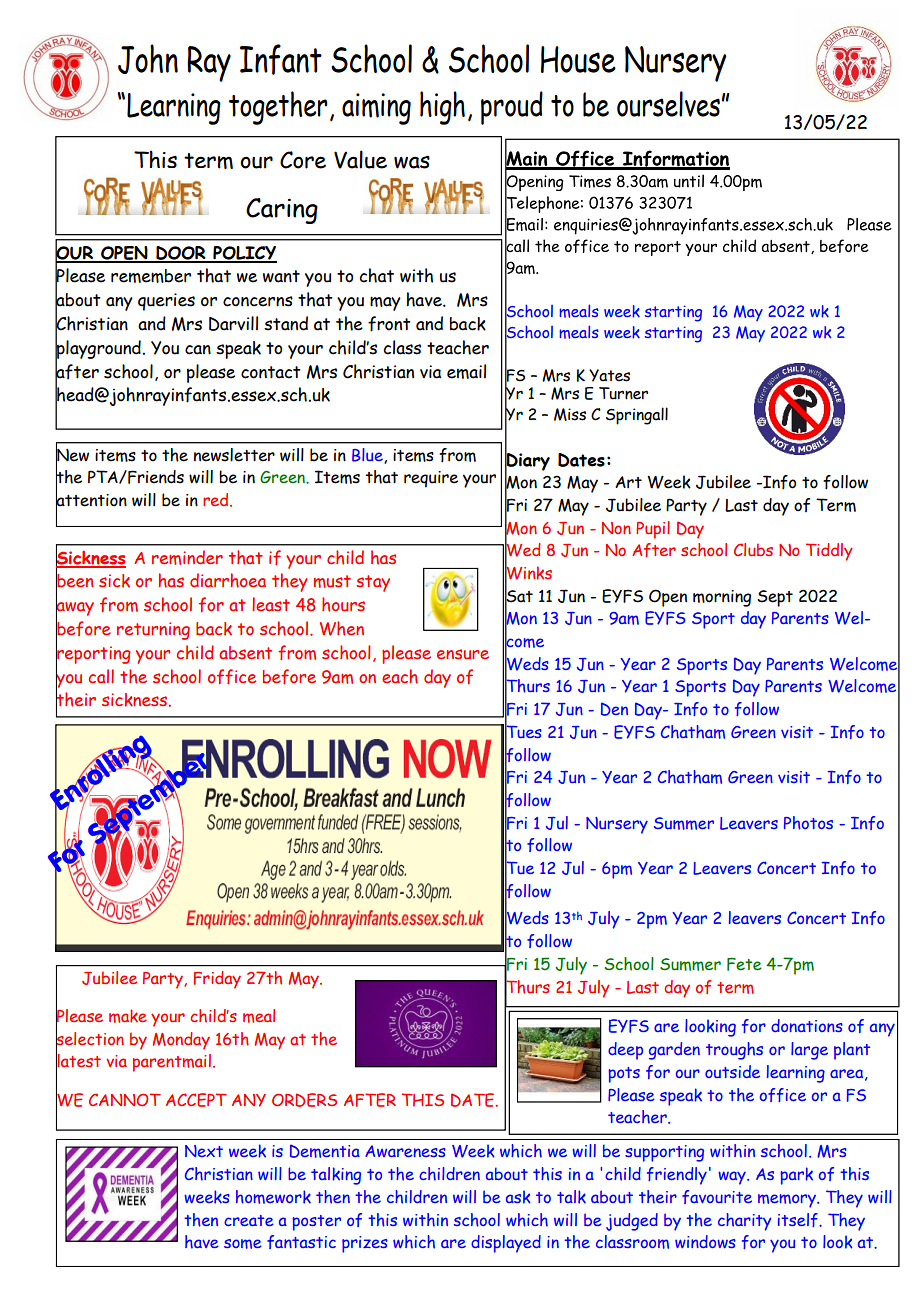  What do you see at coordinates (668, 104) in the page?
I see `ourselves` at bounding box center [668, 104].
